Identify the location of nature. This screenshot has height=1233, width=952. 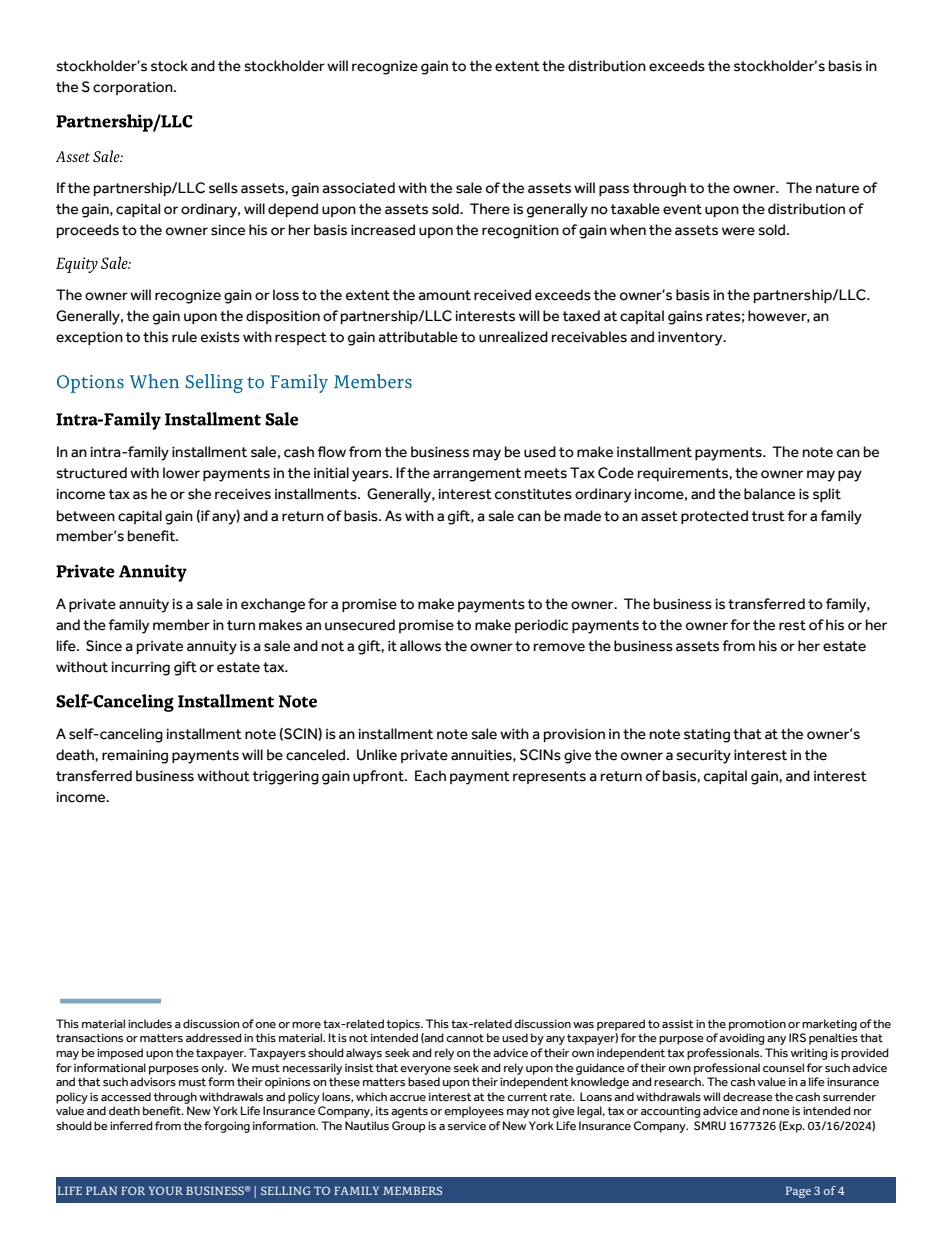
(837, 188).
